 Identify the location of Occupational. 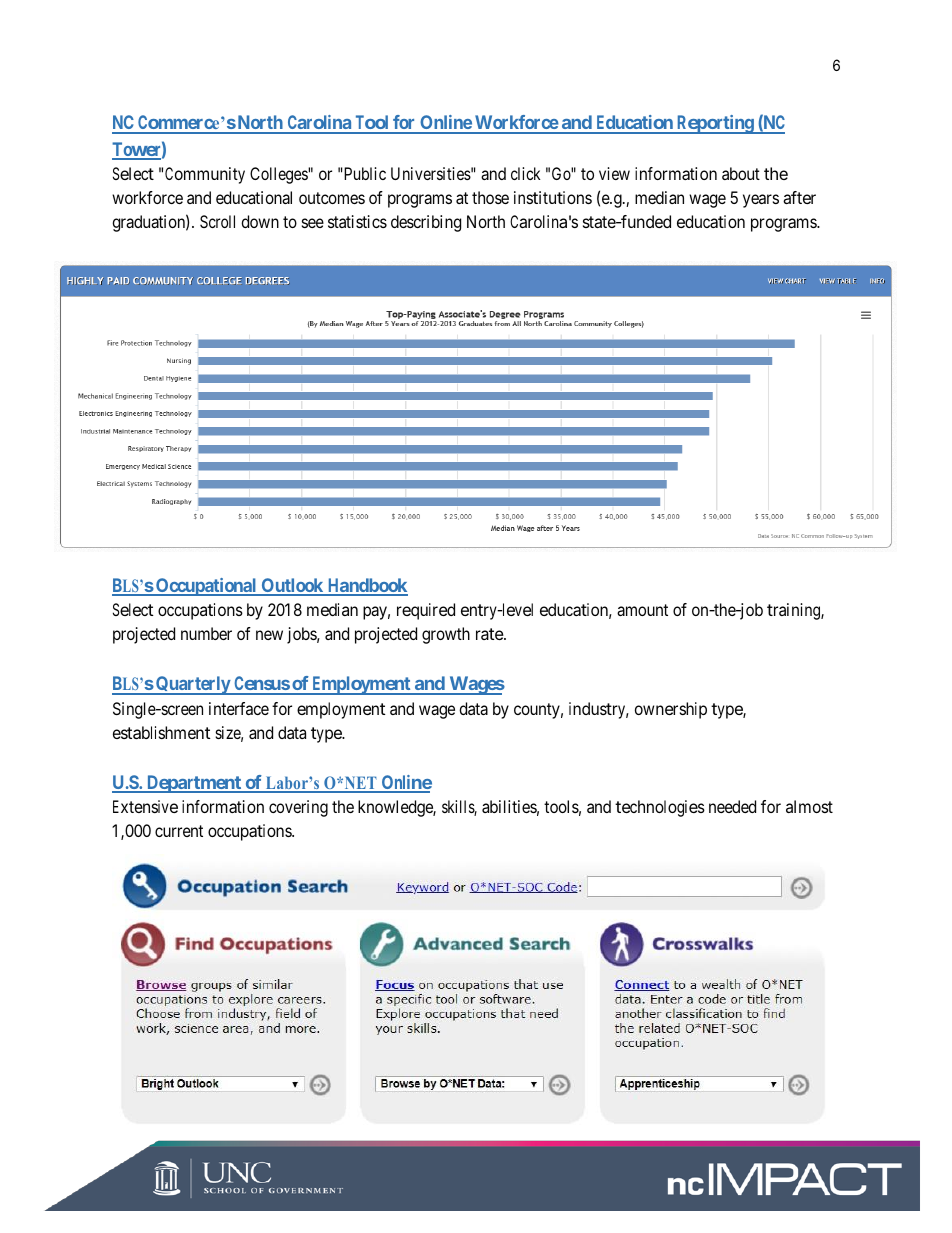
(206, 587).
